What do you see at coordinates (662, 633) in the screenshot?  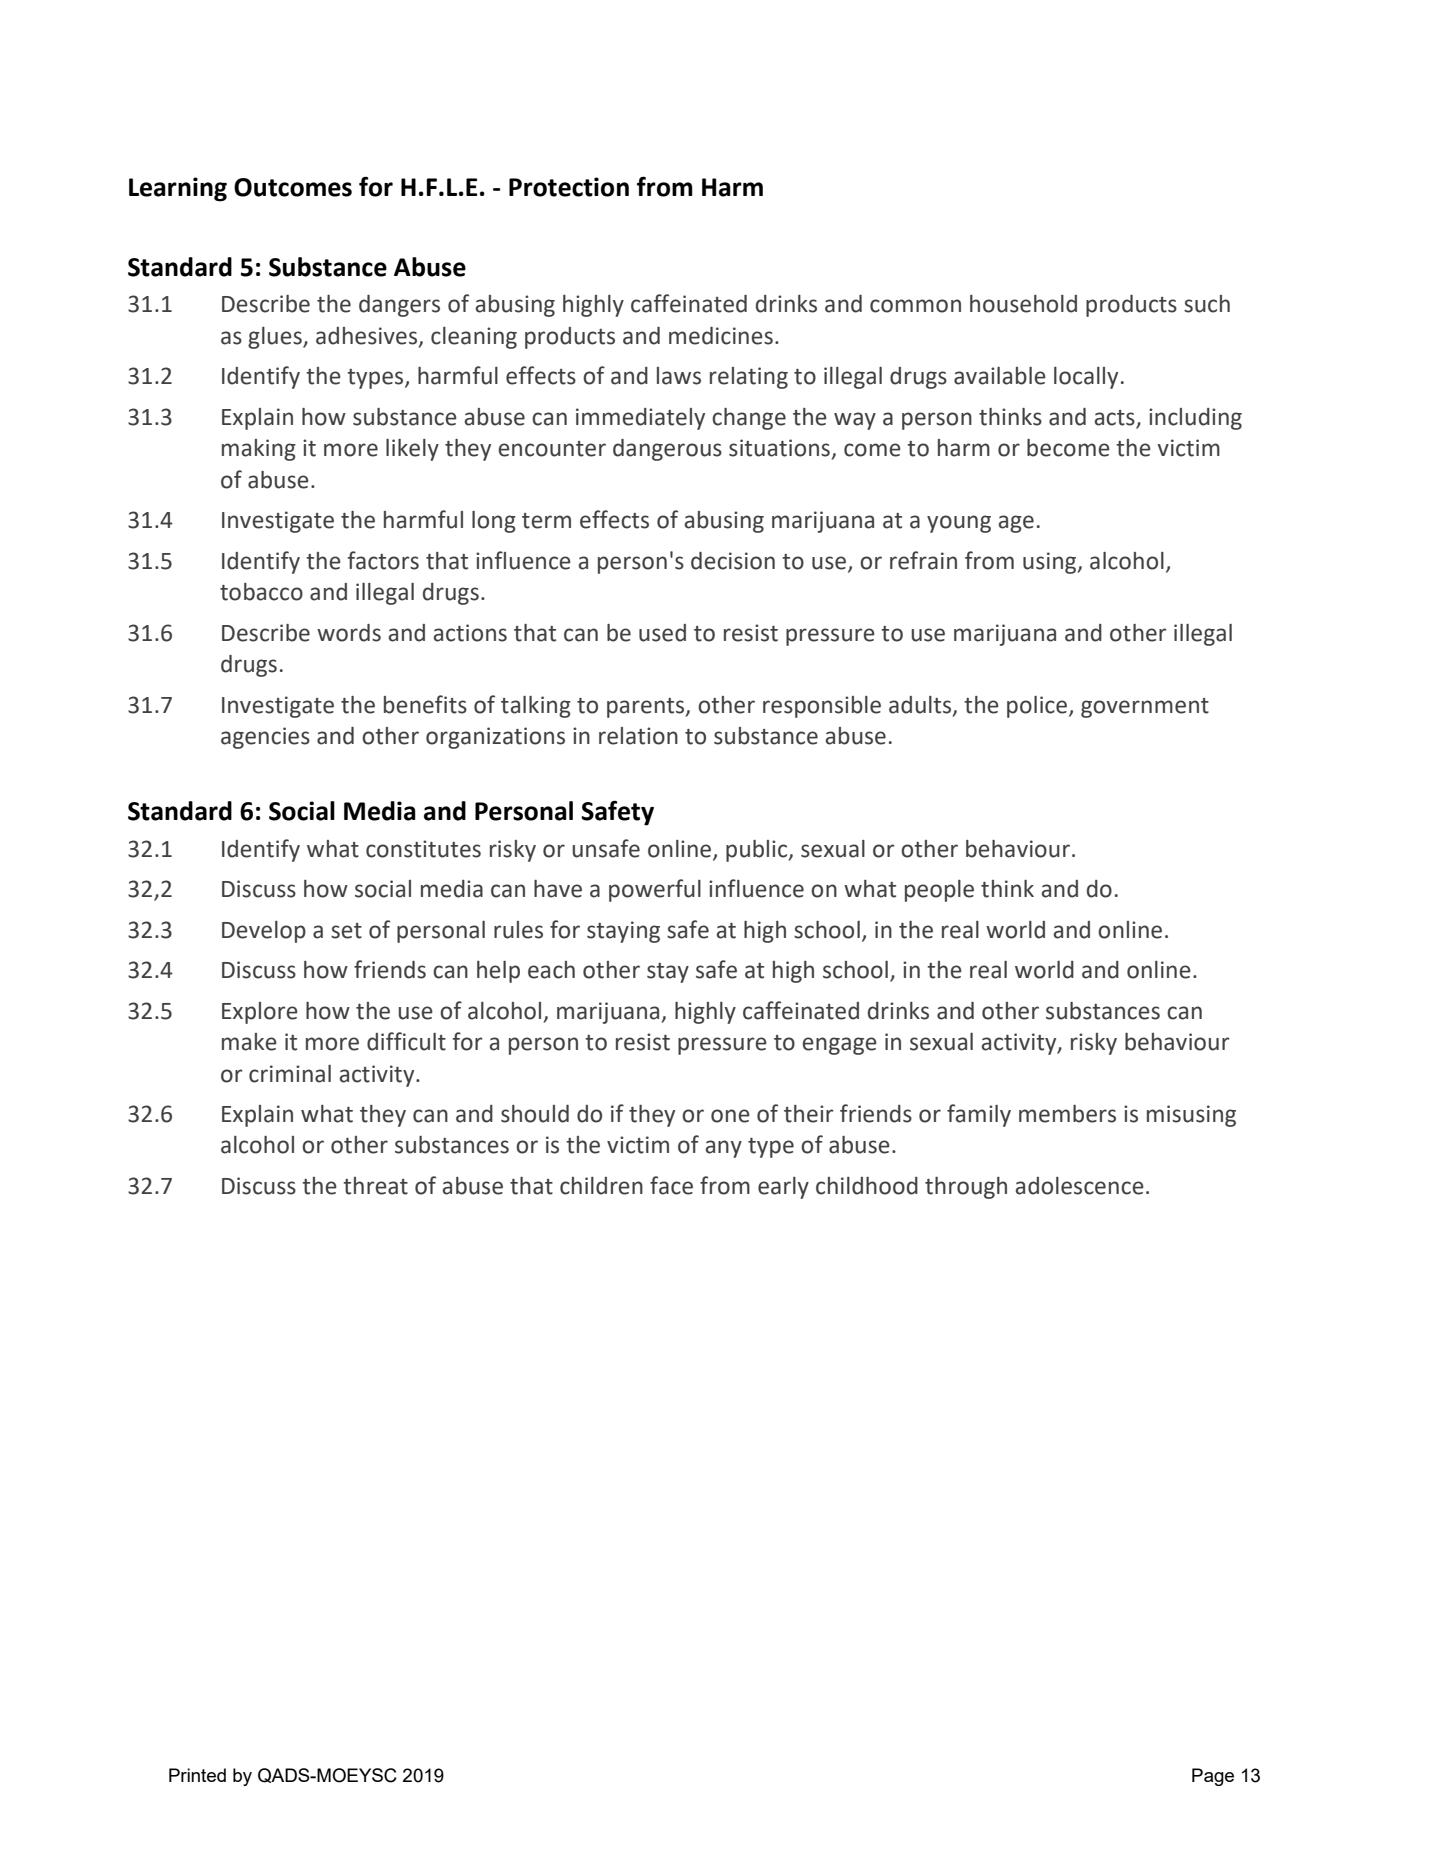 I see `used` at bounding box center [662, 633].
